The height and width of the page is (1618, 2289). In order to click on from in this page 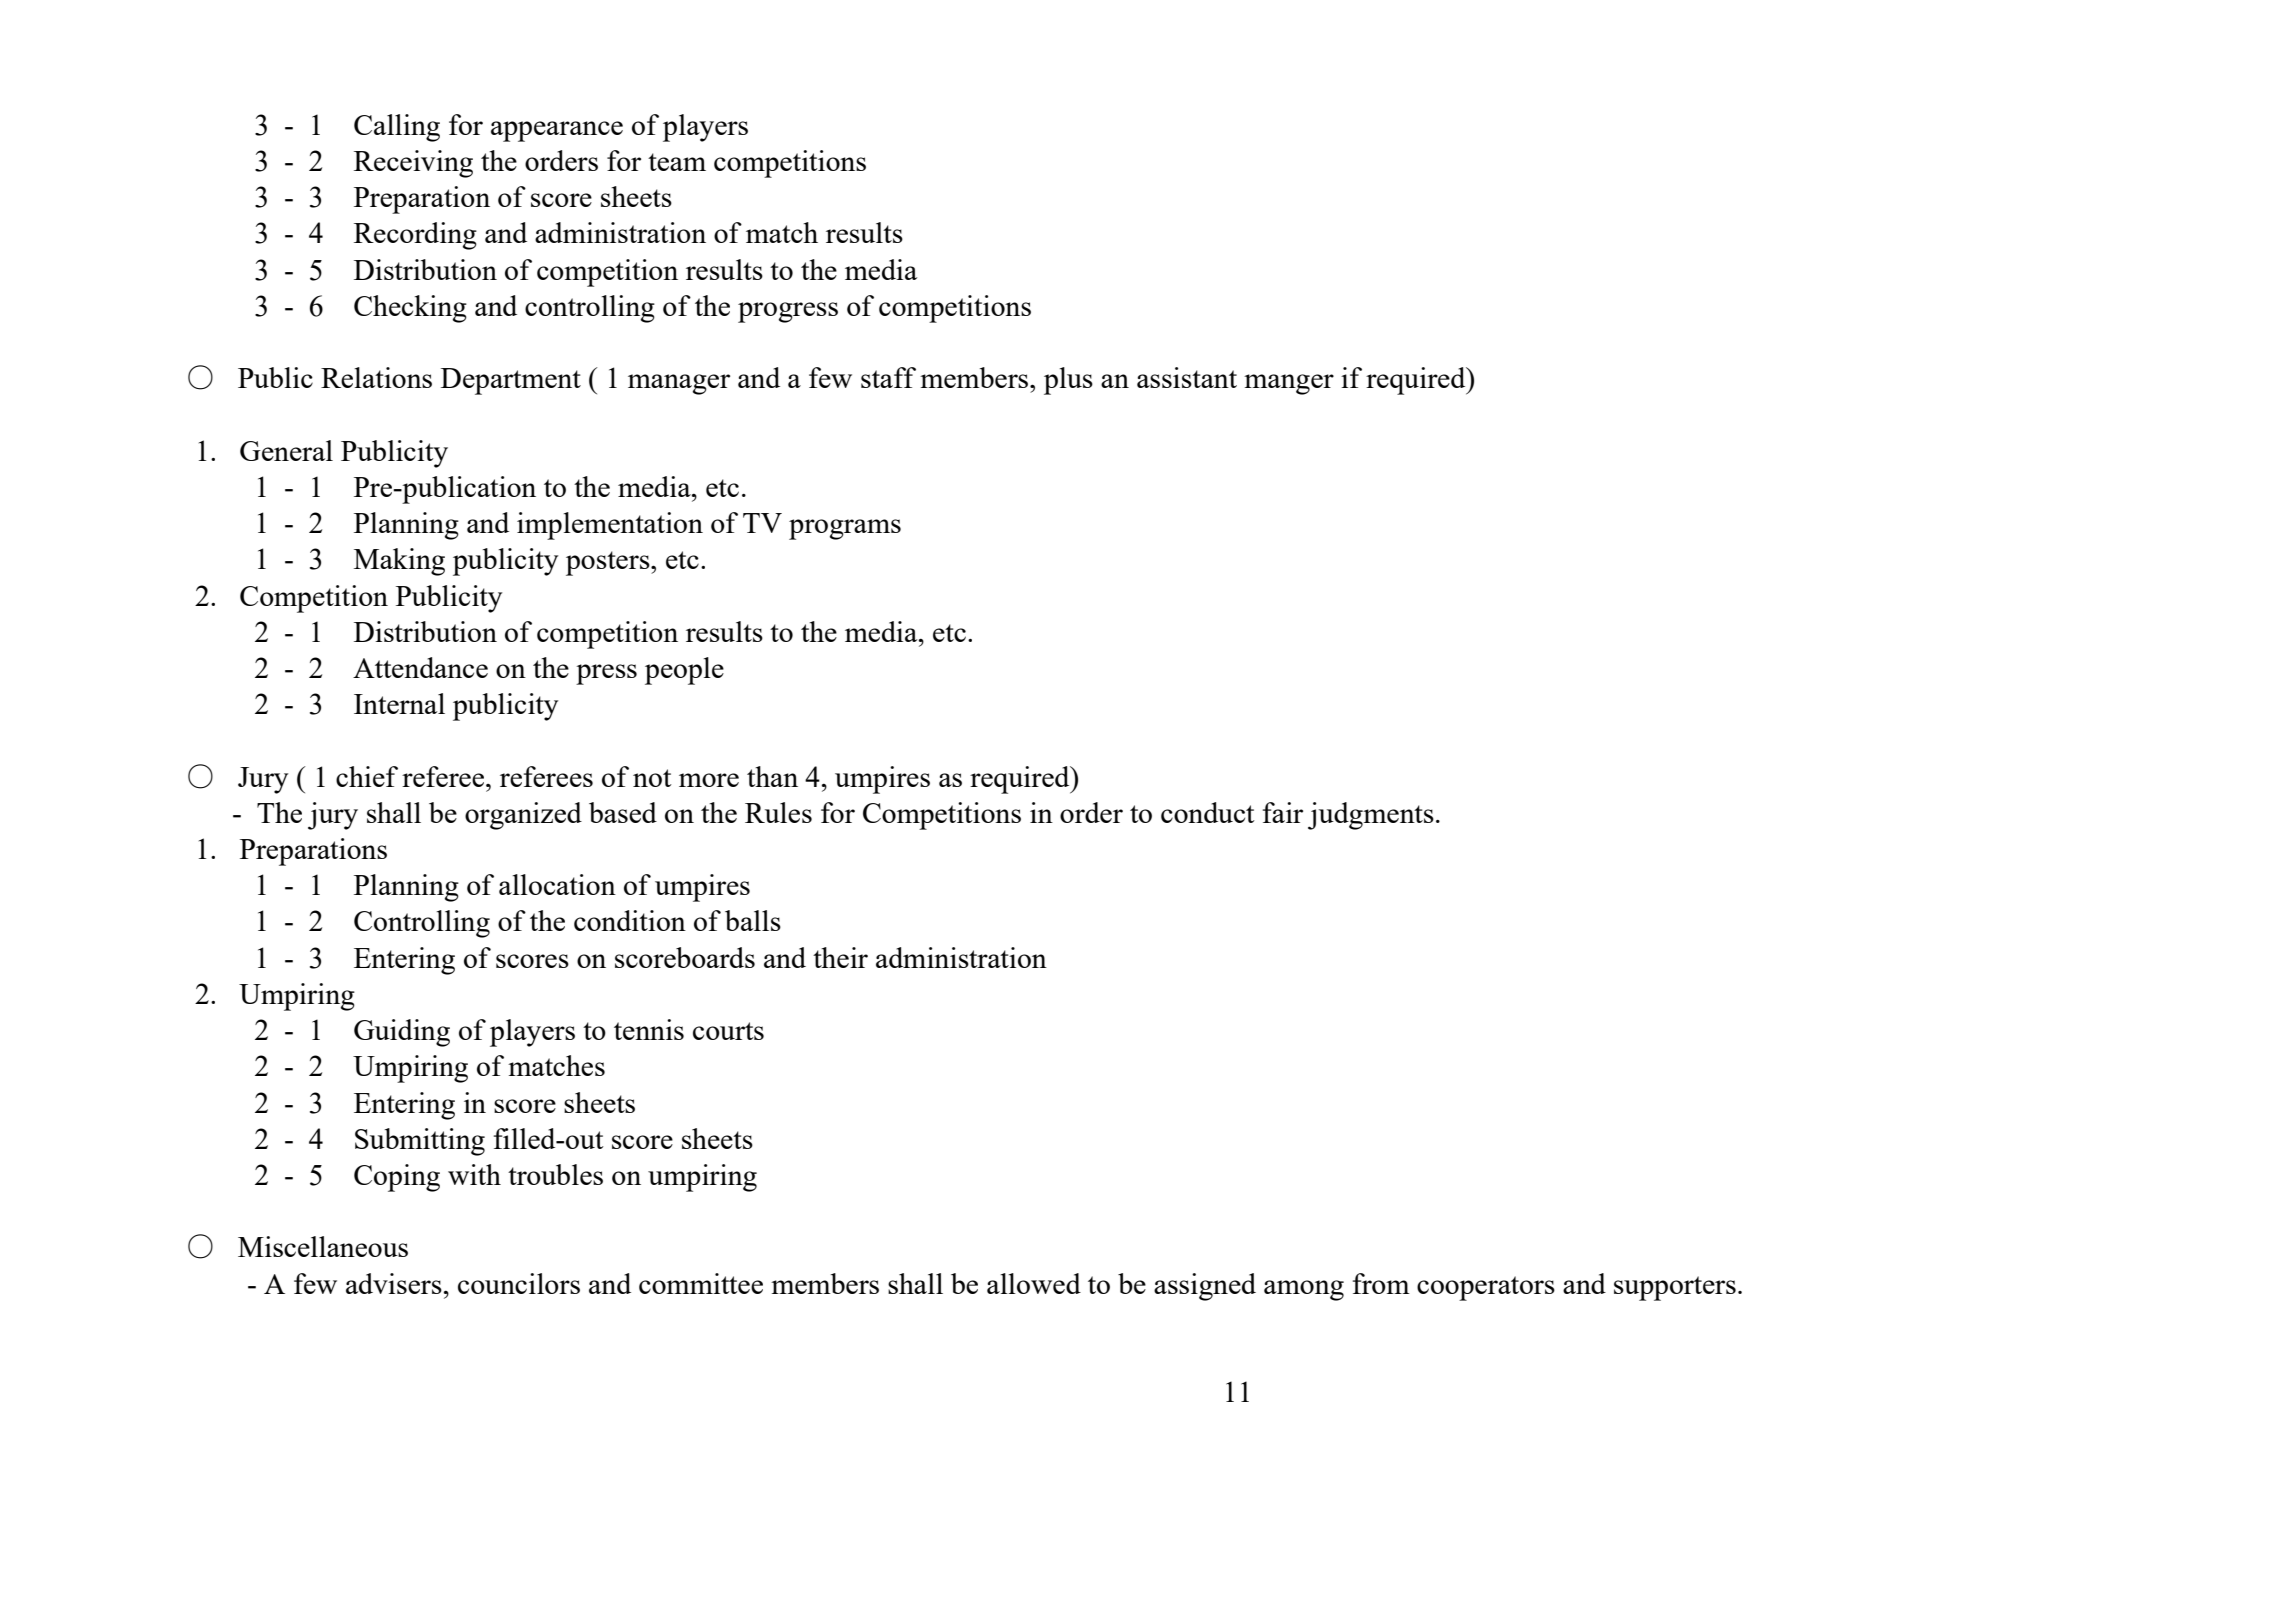, I will do `click(1381, 1283)`.
